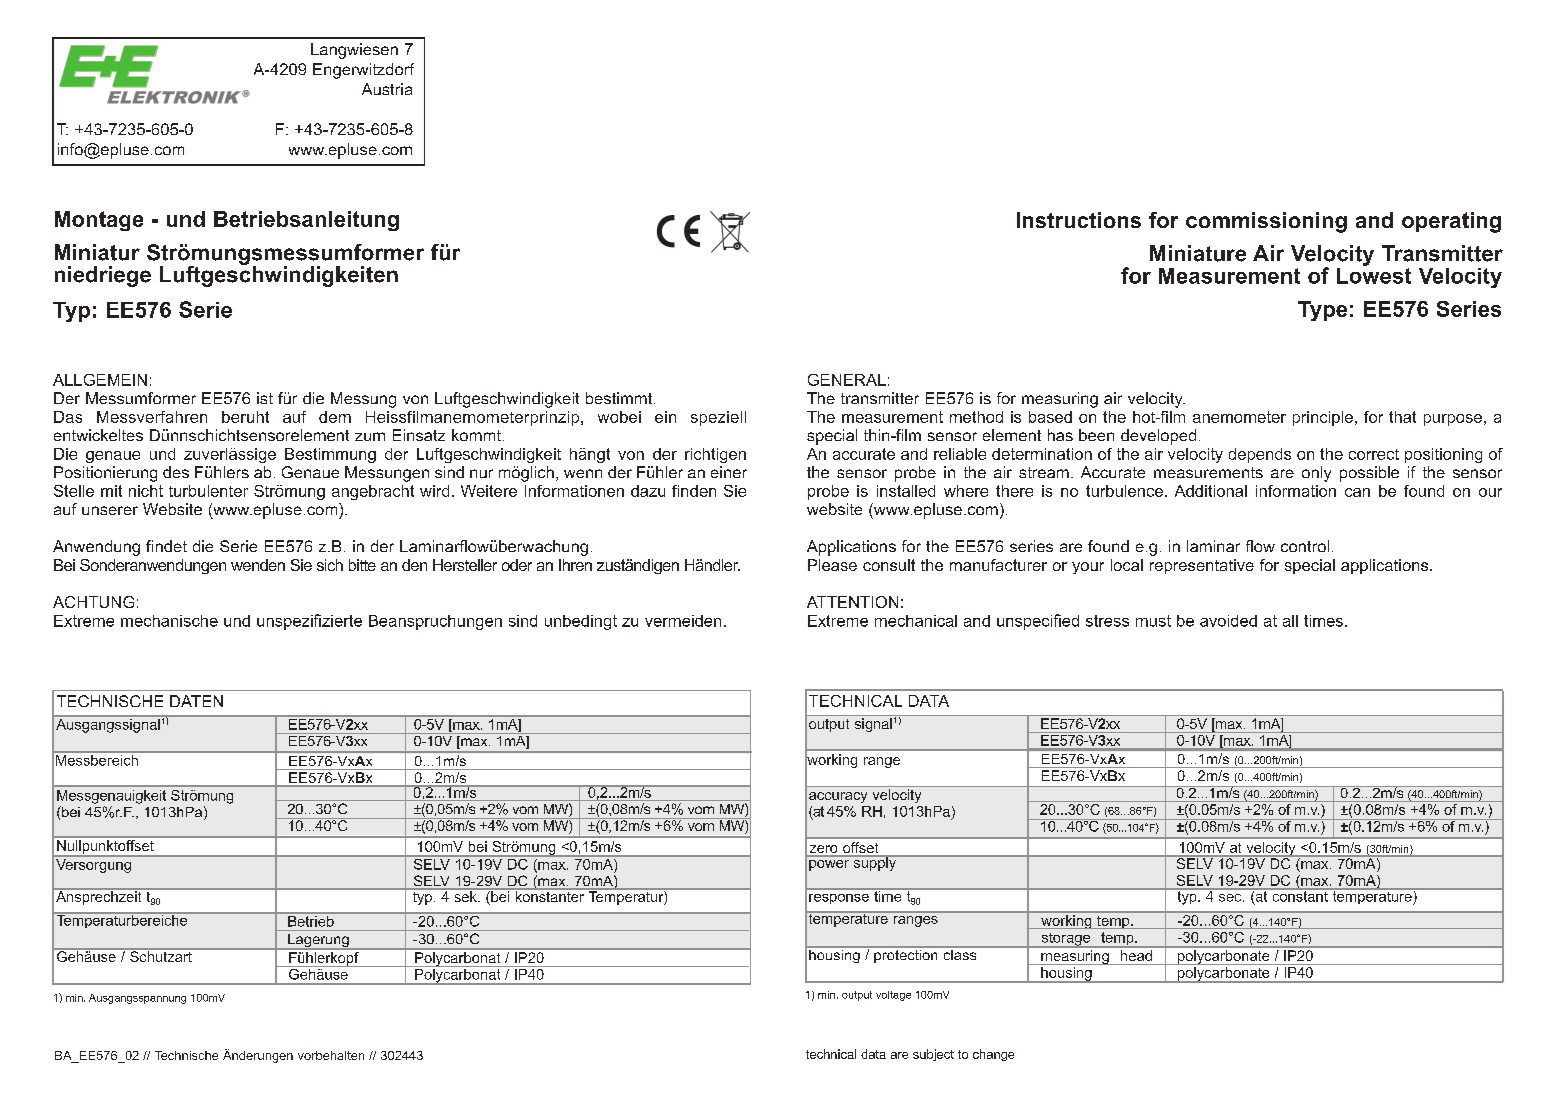 This page has width=1558, height=1102. I want to click on commissioning, so click(1266, 222).
